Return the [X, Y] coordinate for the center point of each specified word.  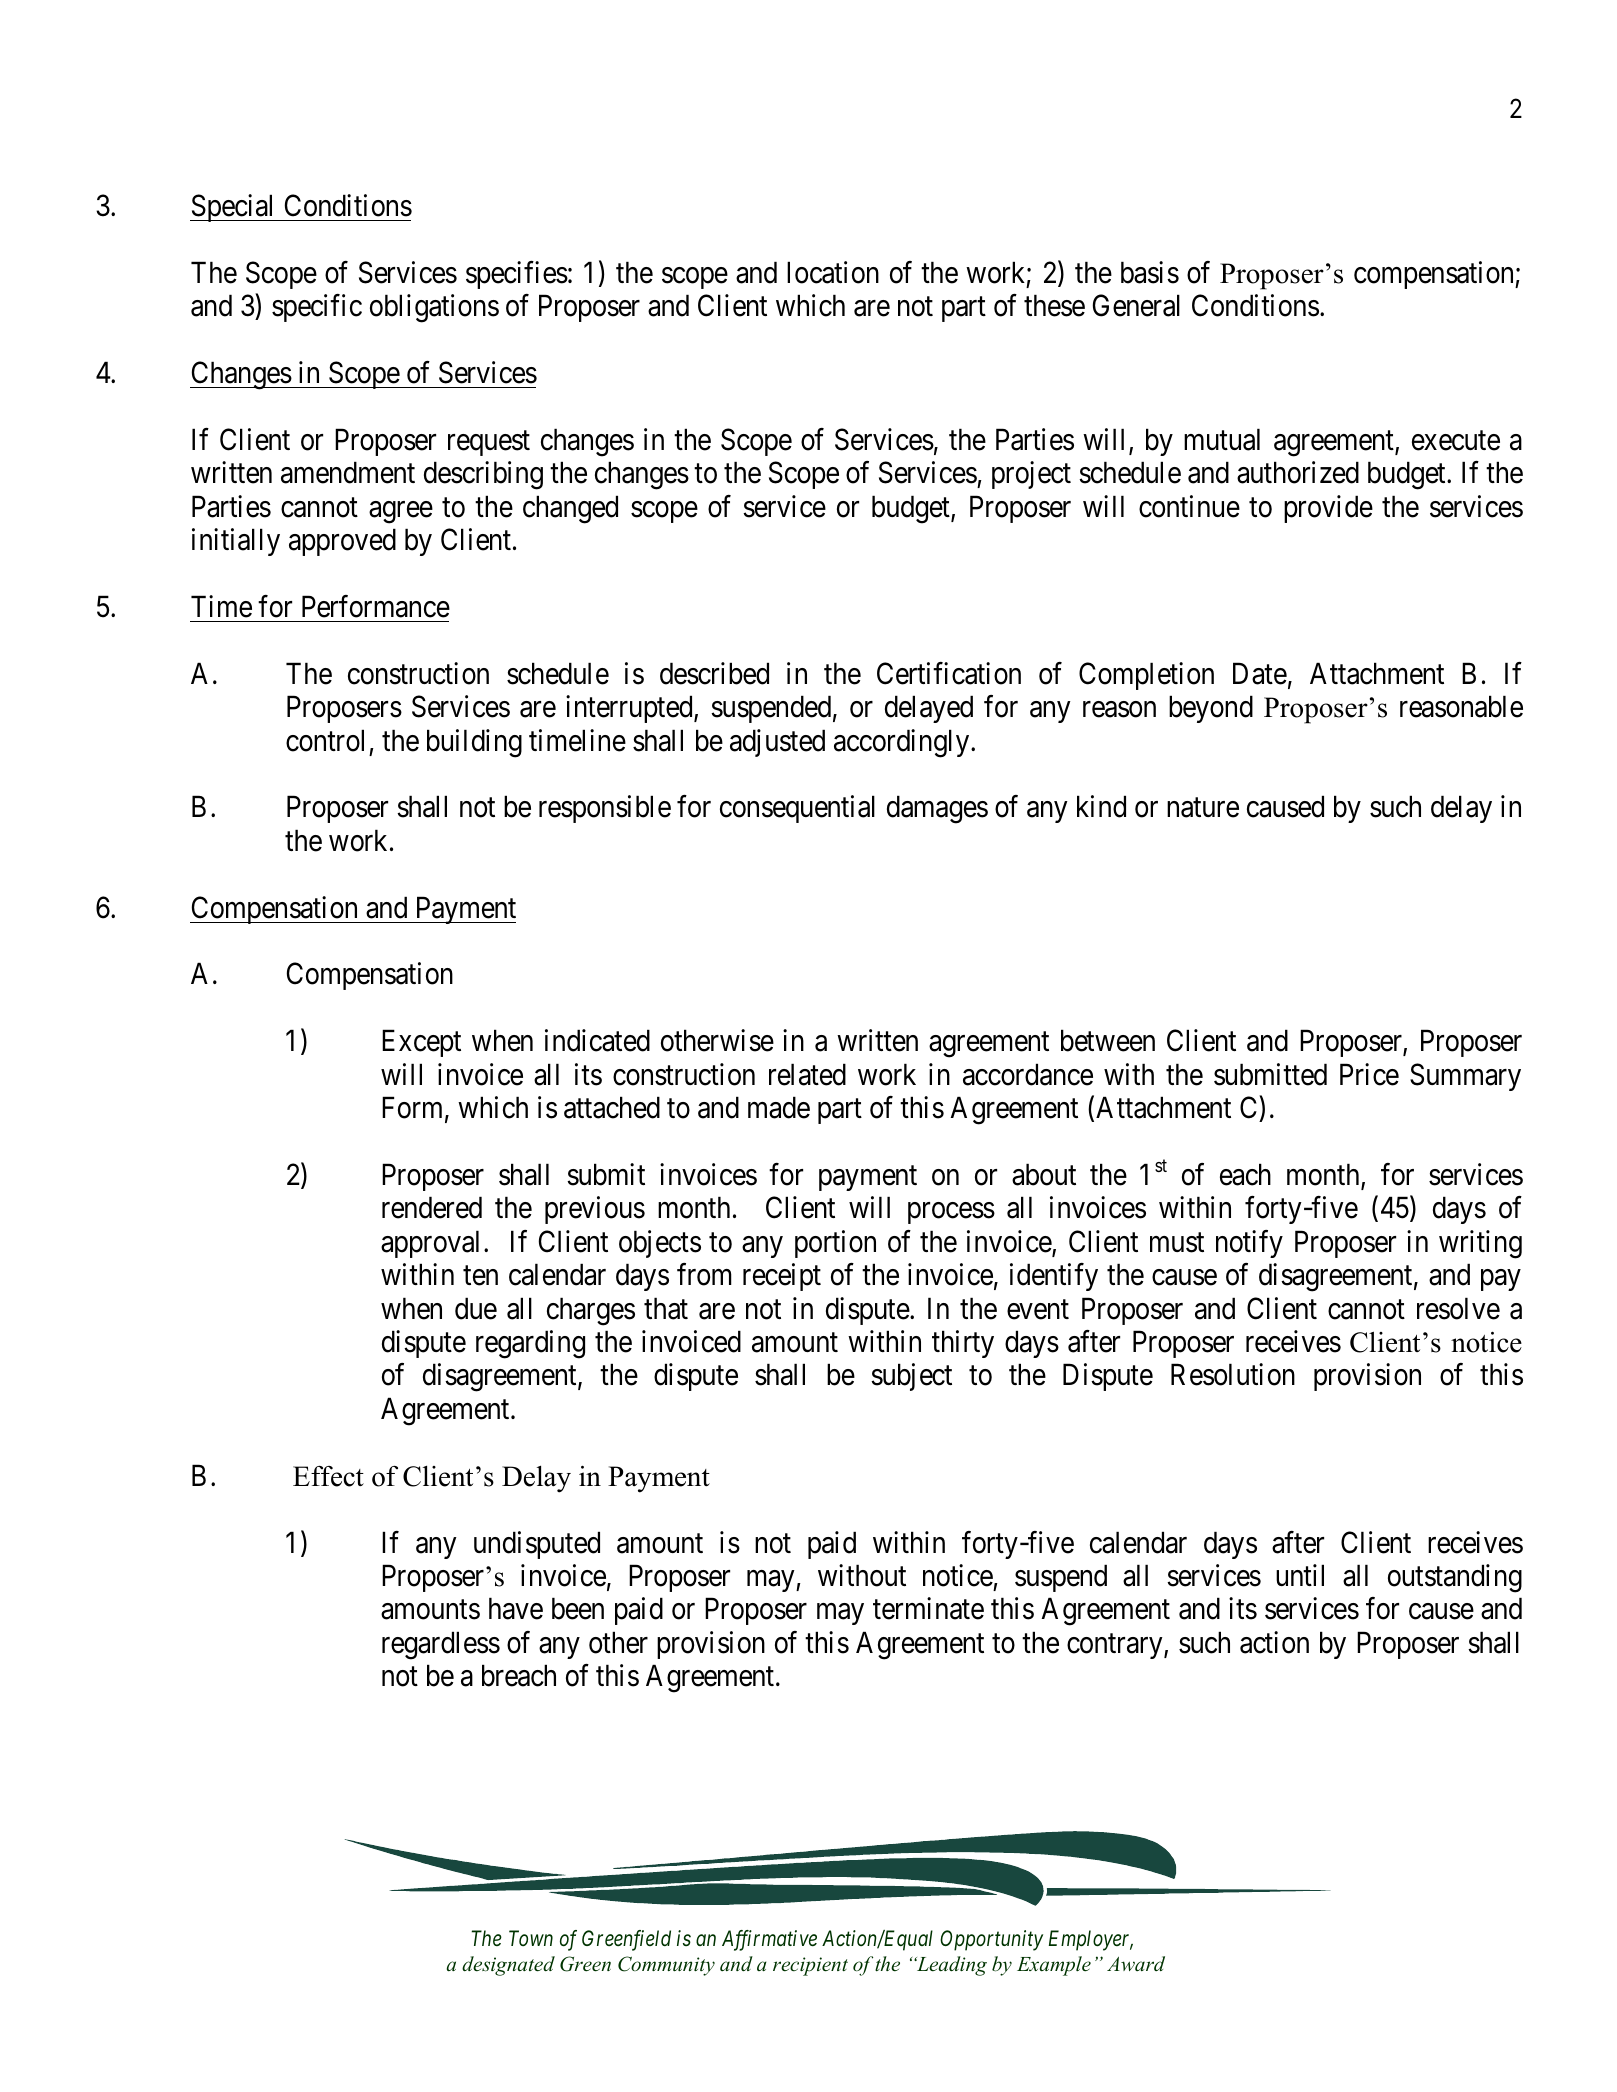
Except [421, 1043]
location [833, 272]
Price [1369, 1074]
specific [317, 308]
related [807, 1074]
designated [508, 1966]
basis [1150, 272]
